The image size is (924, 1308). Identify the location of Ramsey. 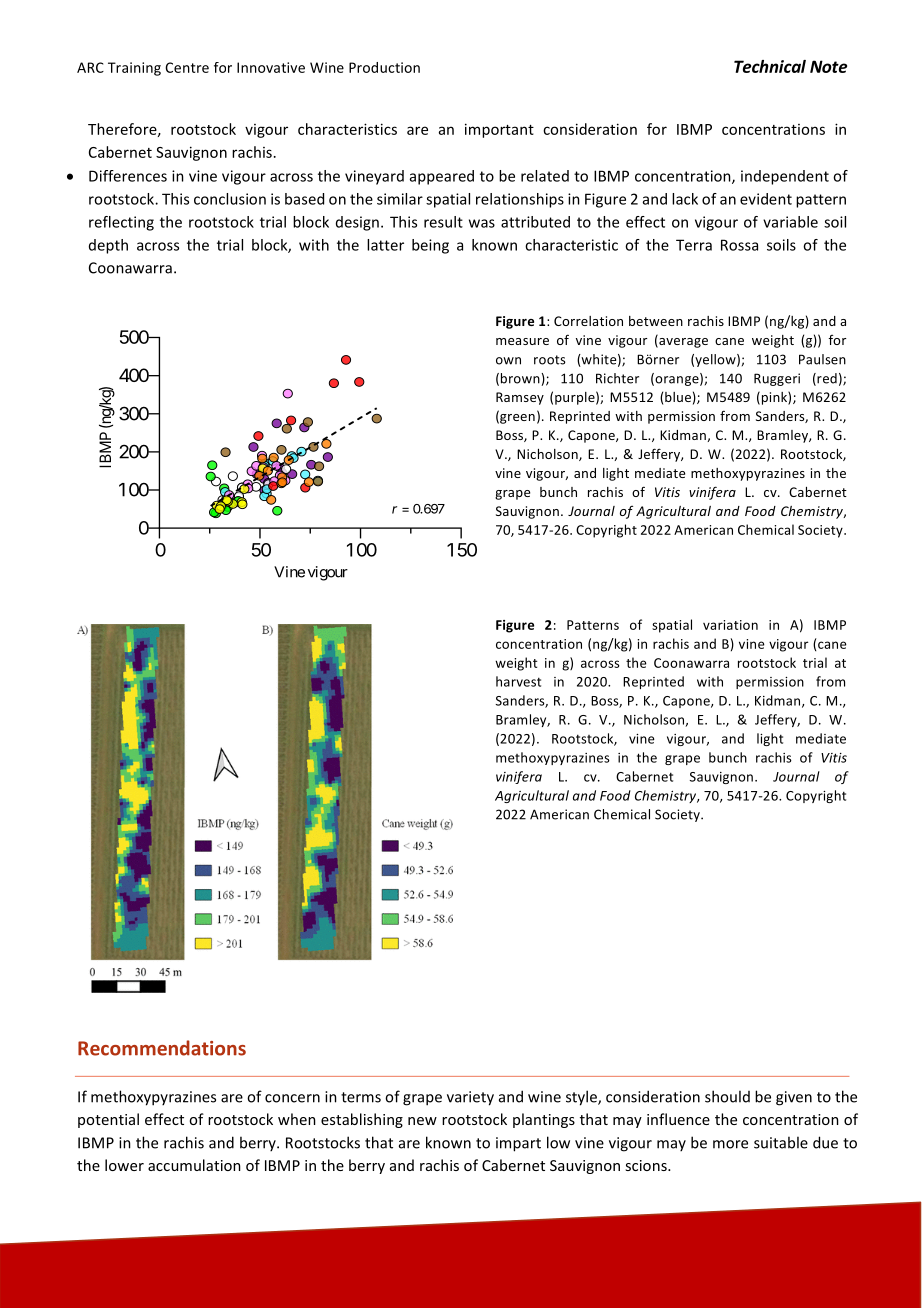
(520, 398).
